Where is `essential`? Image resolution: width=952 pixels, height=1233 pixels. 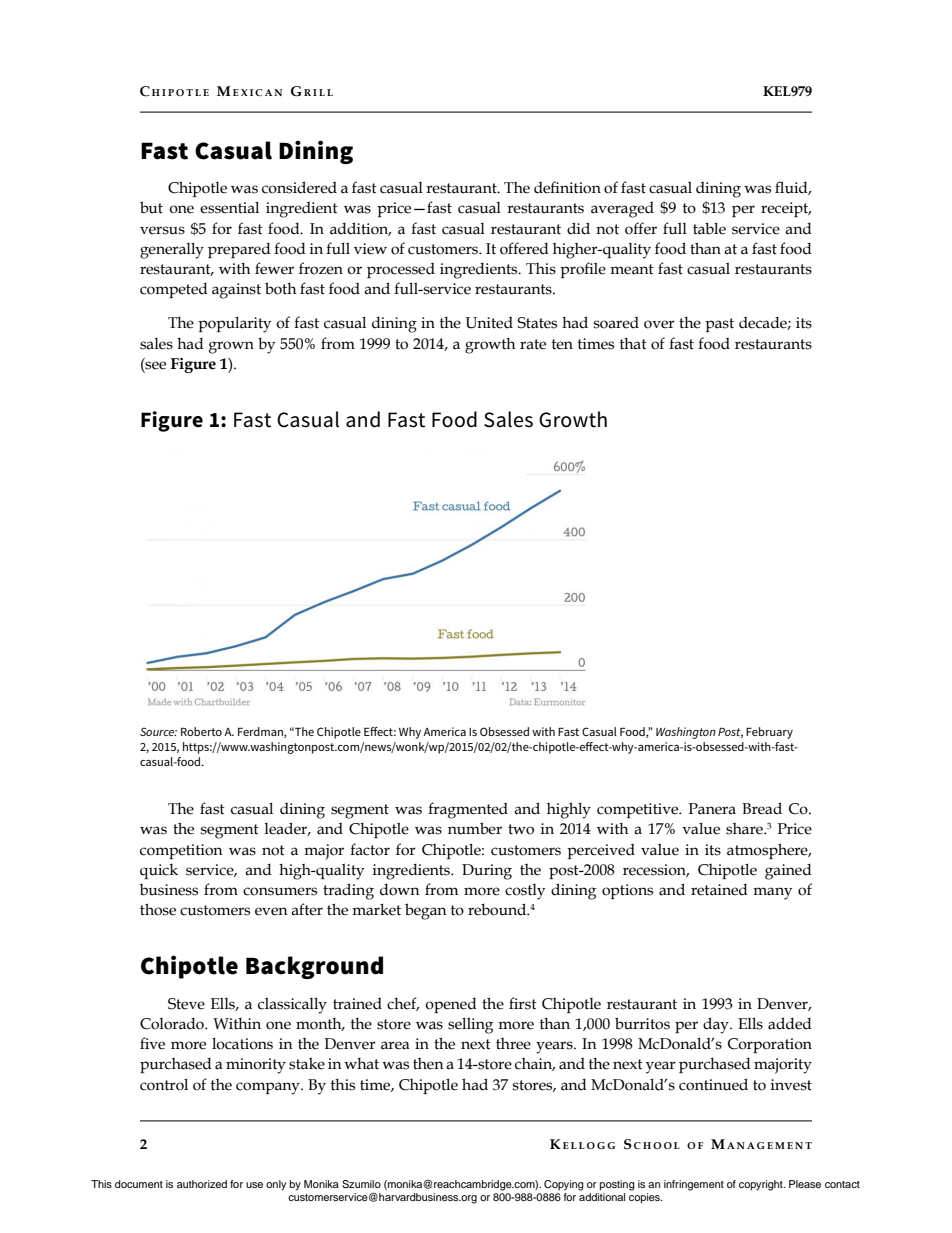 essential is located at coordinates (229, 207).
